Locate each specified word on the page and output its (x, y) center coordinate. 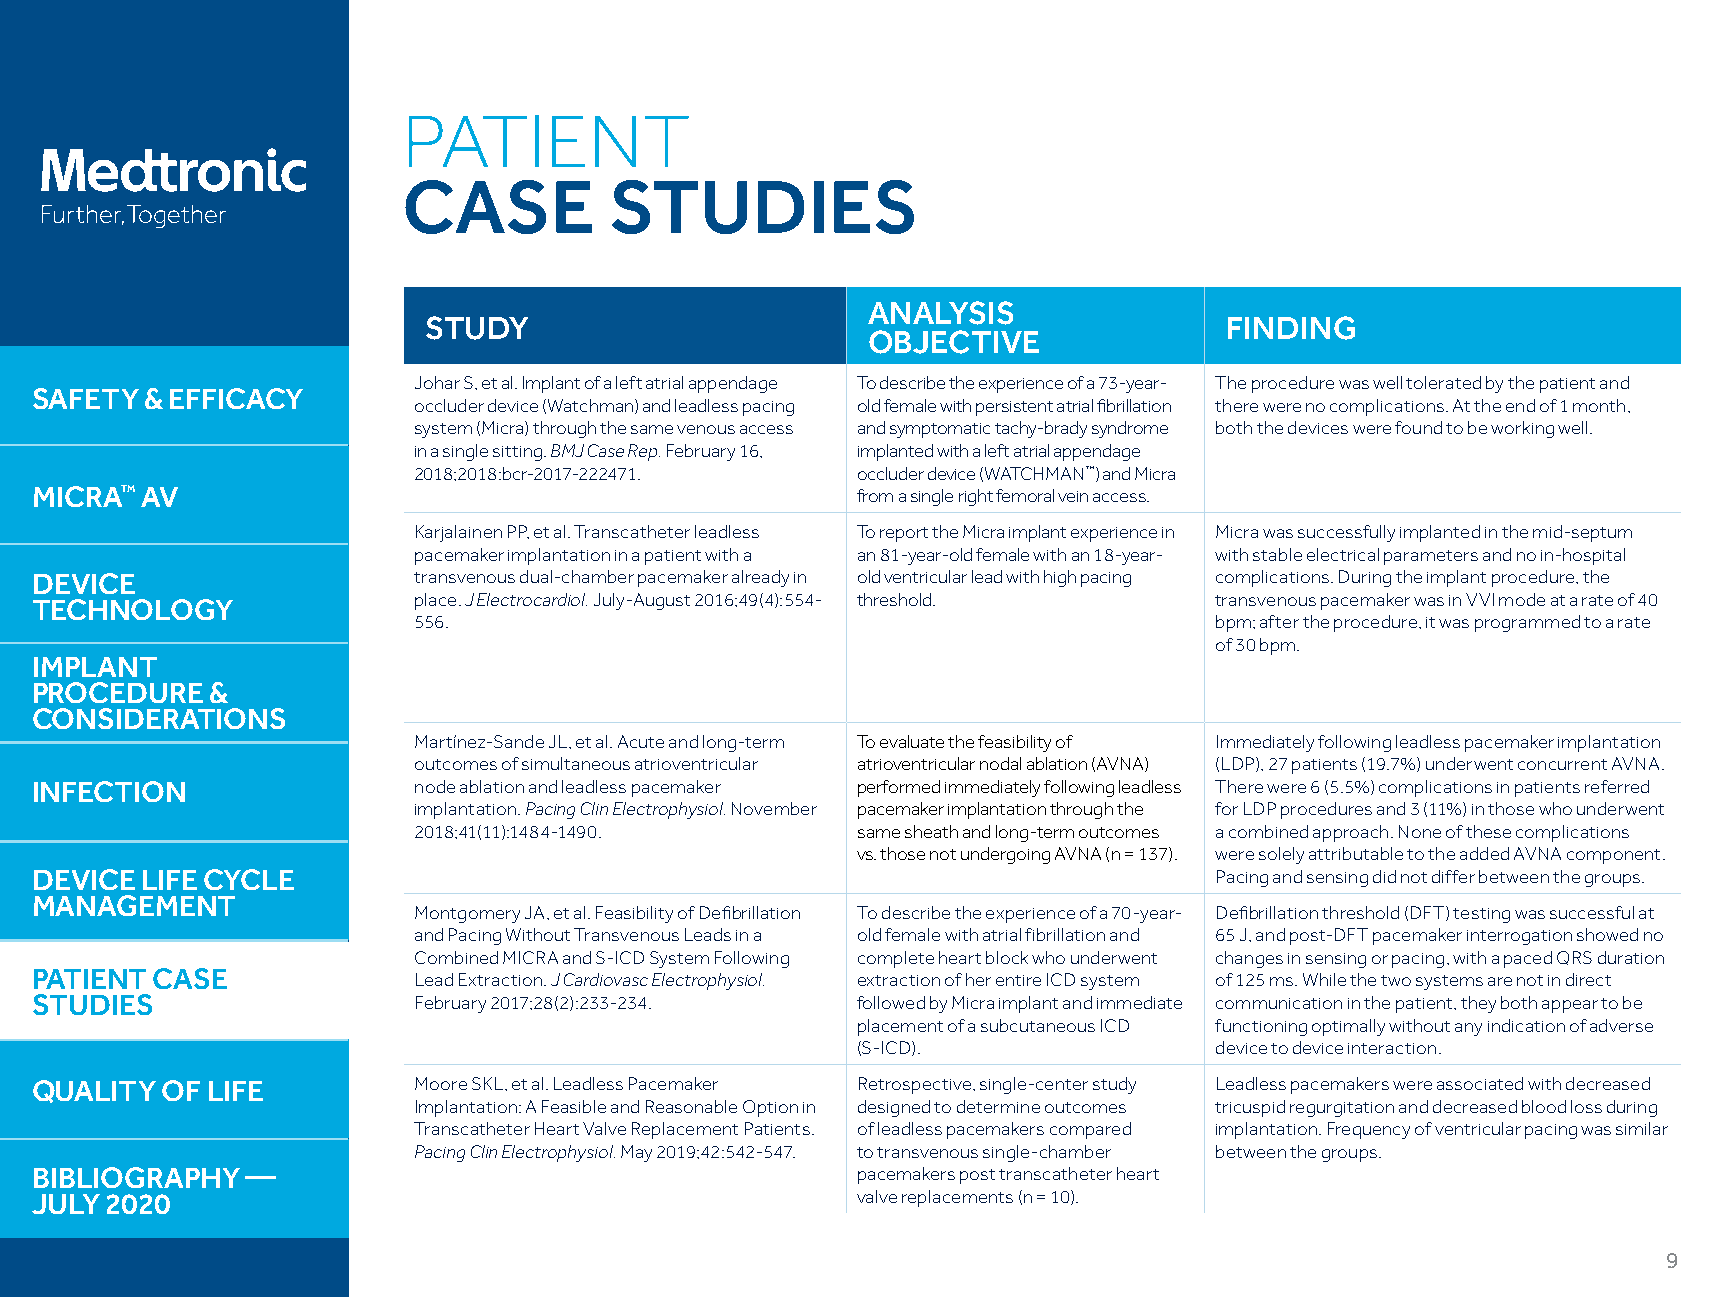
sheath (931, 831)
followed (891, 1002)
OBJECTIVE (954, 342)
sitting (517, 453)
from (875, 495)
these (1488, 831)
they (1478, 1004)
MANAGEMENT (134, 905)
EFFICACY (236, 398)
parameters (1431, 557)
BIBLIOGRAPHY (137, 1177)
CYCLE (249, 879)
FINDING (1291, 328)
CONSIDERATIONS (159, 718)
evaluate (912, 741)
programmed (1527, 623)
